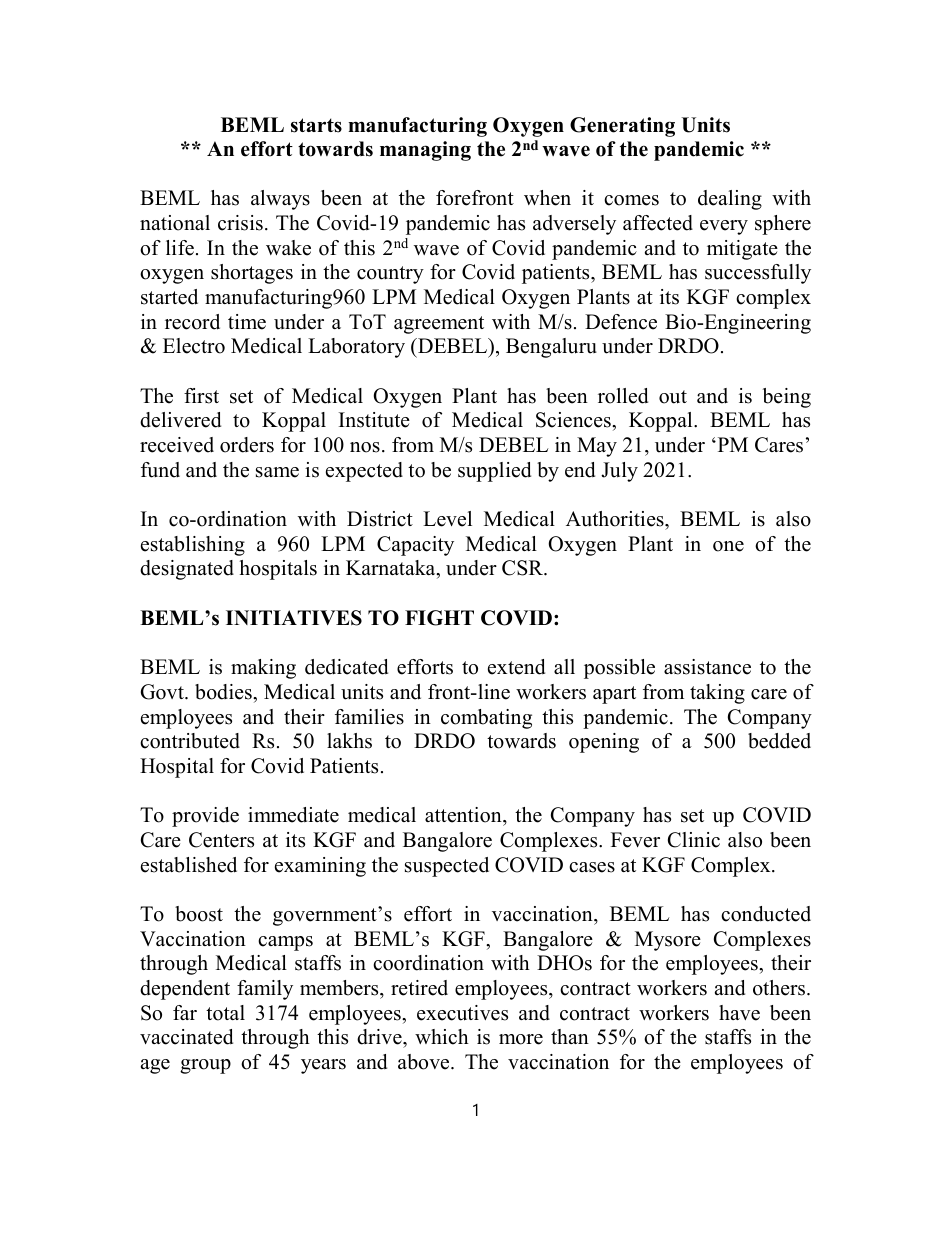  Describe the element at coordinates (494, 472) in the image. I see `supplied` at that location.
